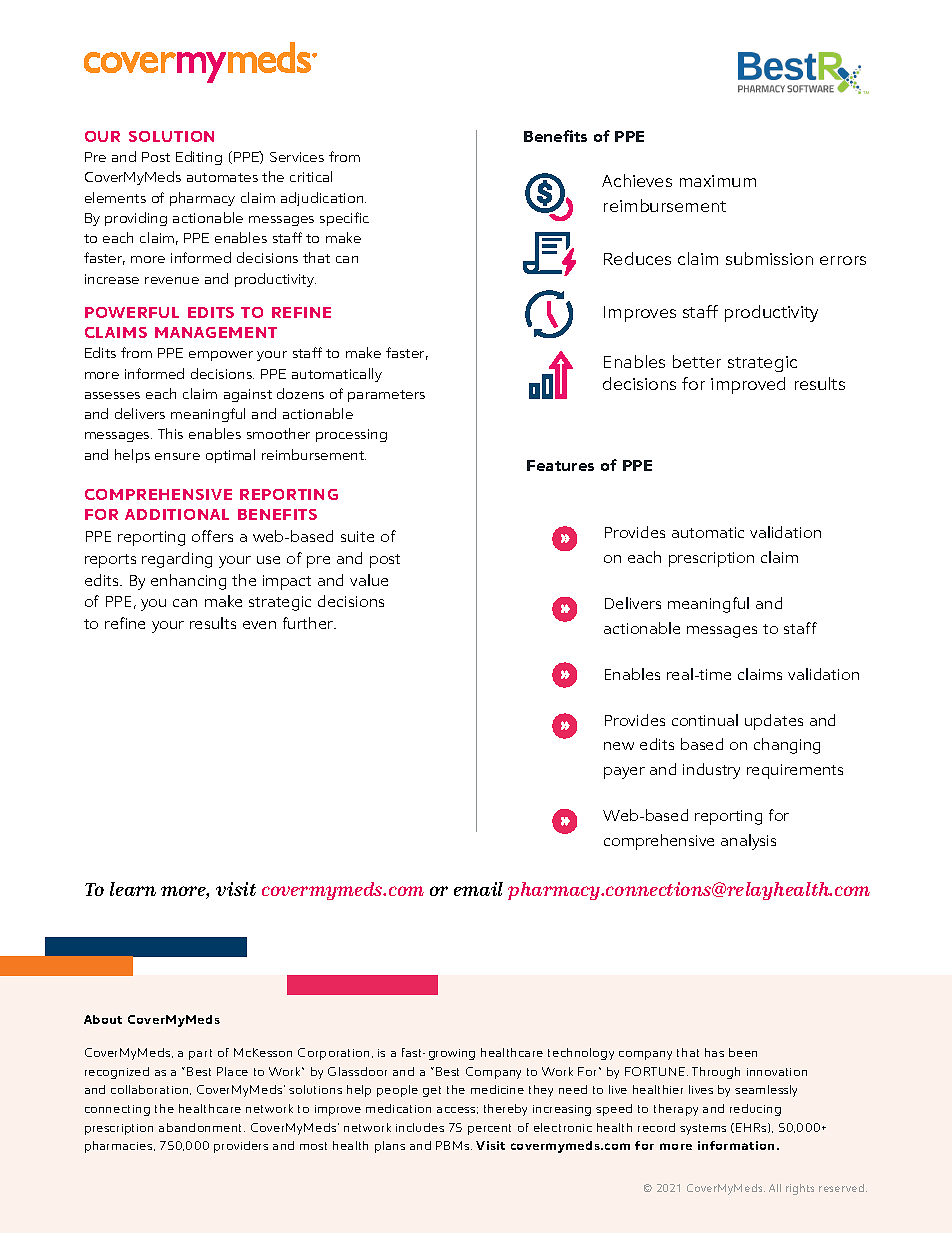 Image resolution: width=952 pixels, height=1233 pixels. What do you see at coordinates (344, 219) in the screenshot?
I see `specific` at bounding box center [344, 219].
